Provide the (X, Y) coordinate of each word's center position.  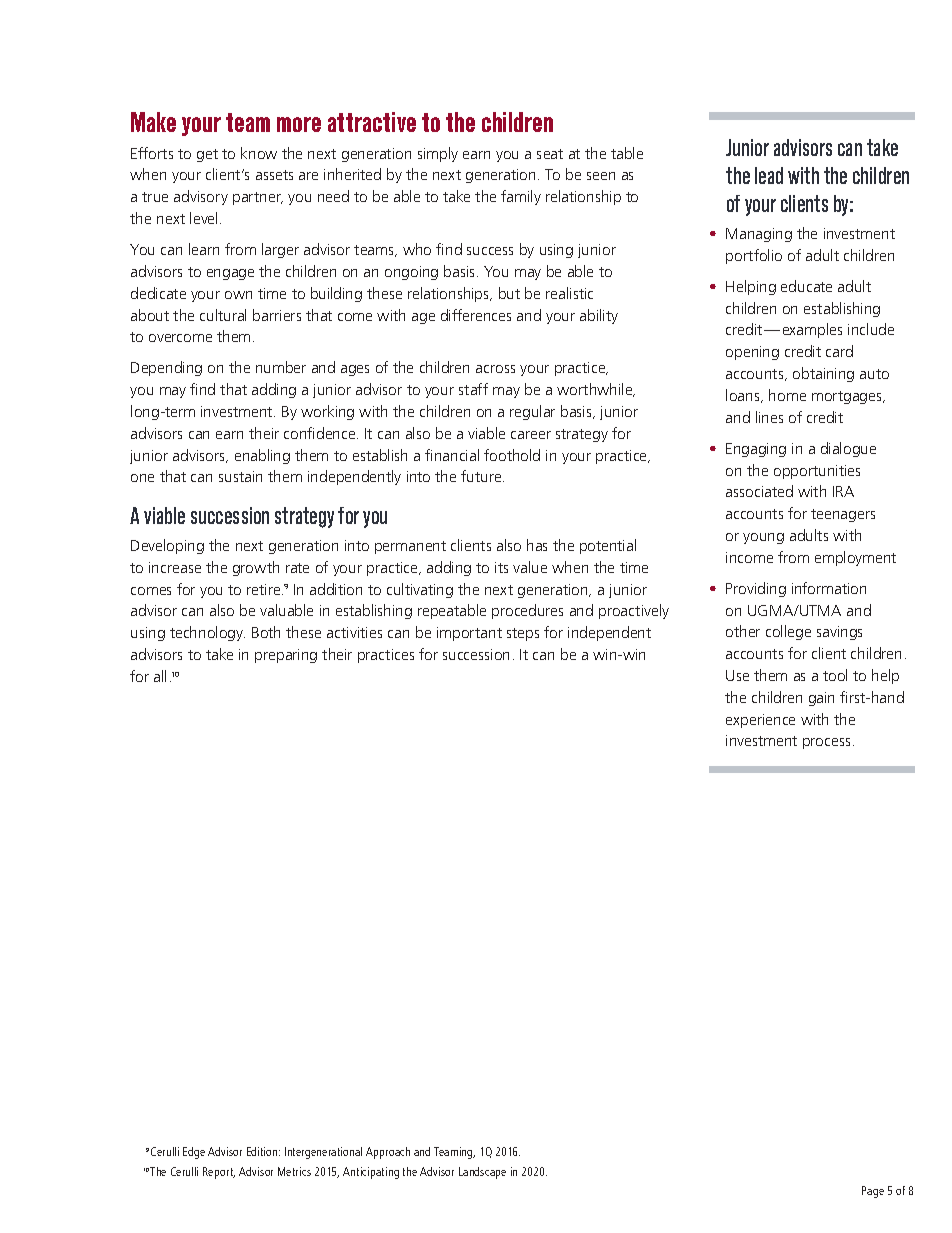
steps (523, 634)
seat (550, 154)
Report (219, 1173)
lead (769, 175)
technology (207, 633)
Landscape (482, 1173)
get (207, 155)
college (788, 632)
